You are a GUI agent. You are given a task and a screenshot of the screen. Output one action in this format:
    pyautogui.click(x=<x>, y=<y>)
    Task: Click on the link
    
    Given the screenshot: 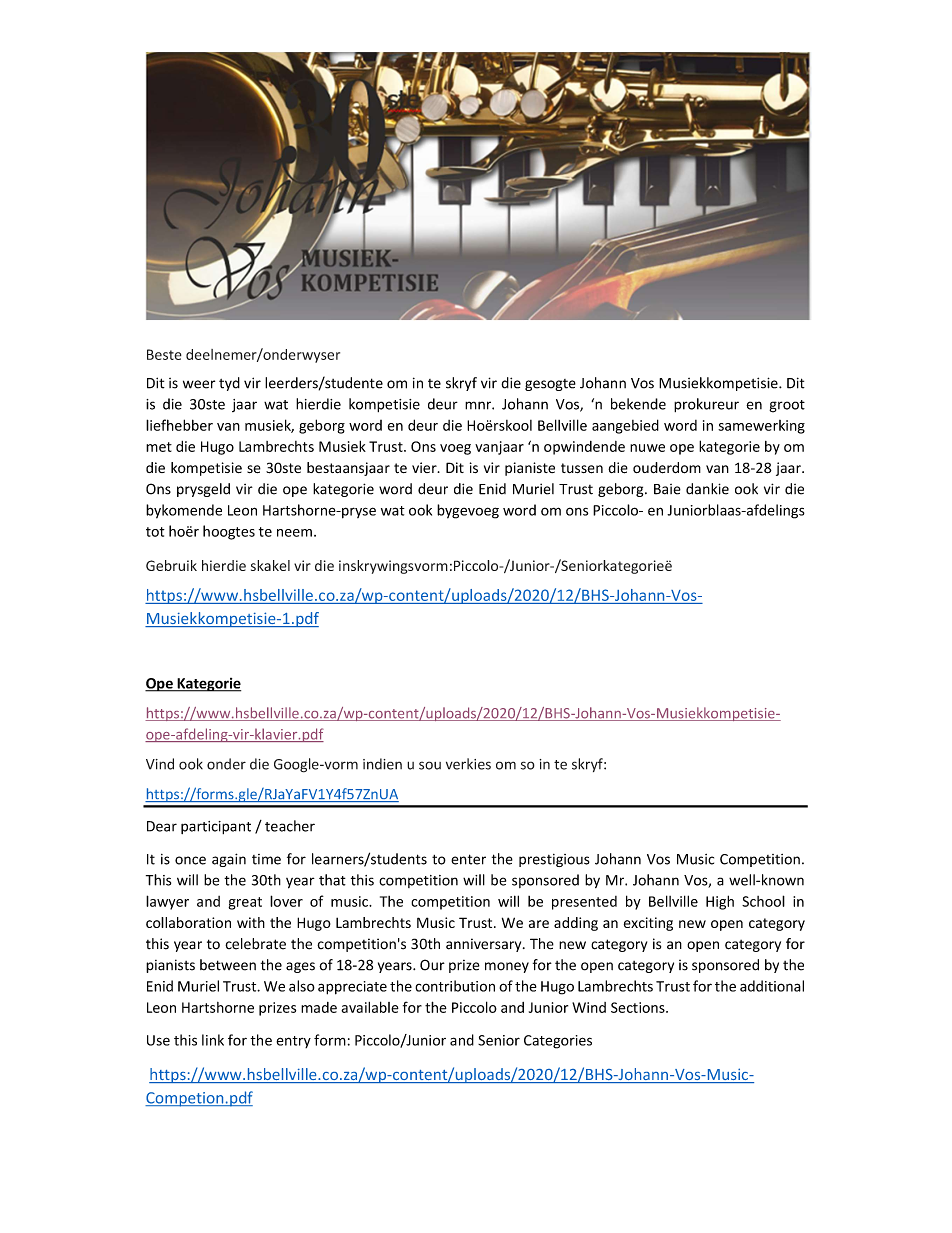 What is the action you would take?
    pyautogui.click(x=213, y=1040)
